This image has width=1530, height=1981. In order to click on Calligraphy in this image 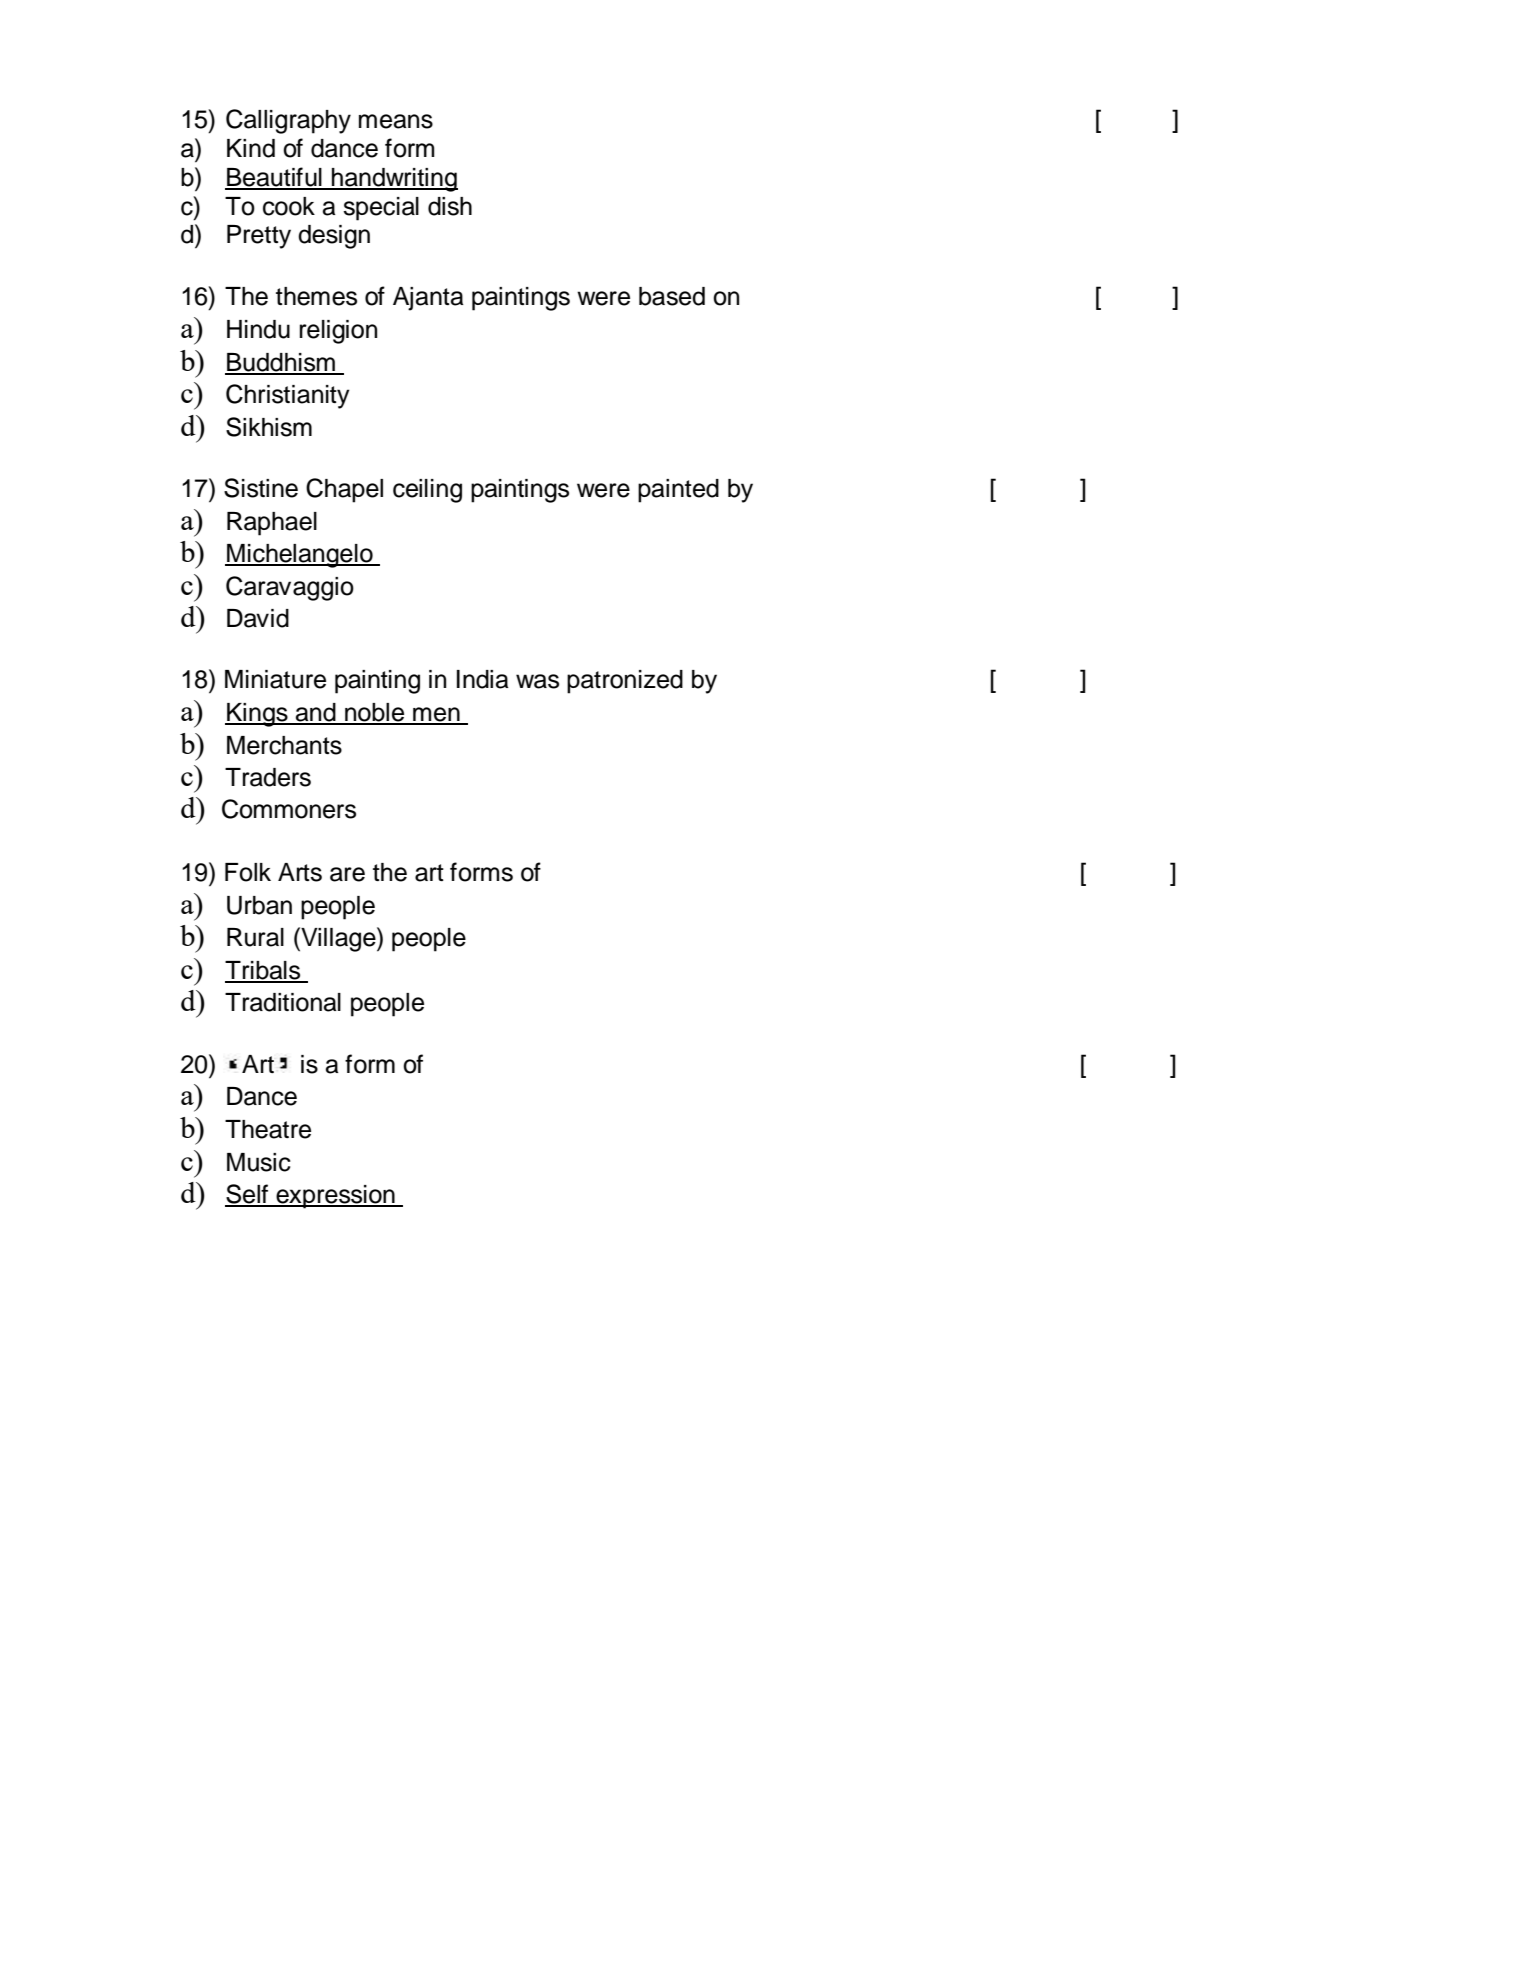, I will do `click(288, 121)`.
